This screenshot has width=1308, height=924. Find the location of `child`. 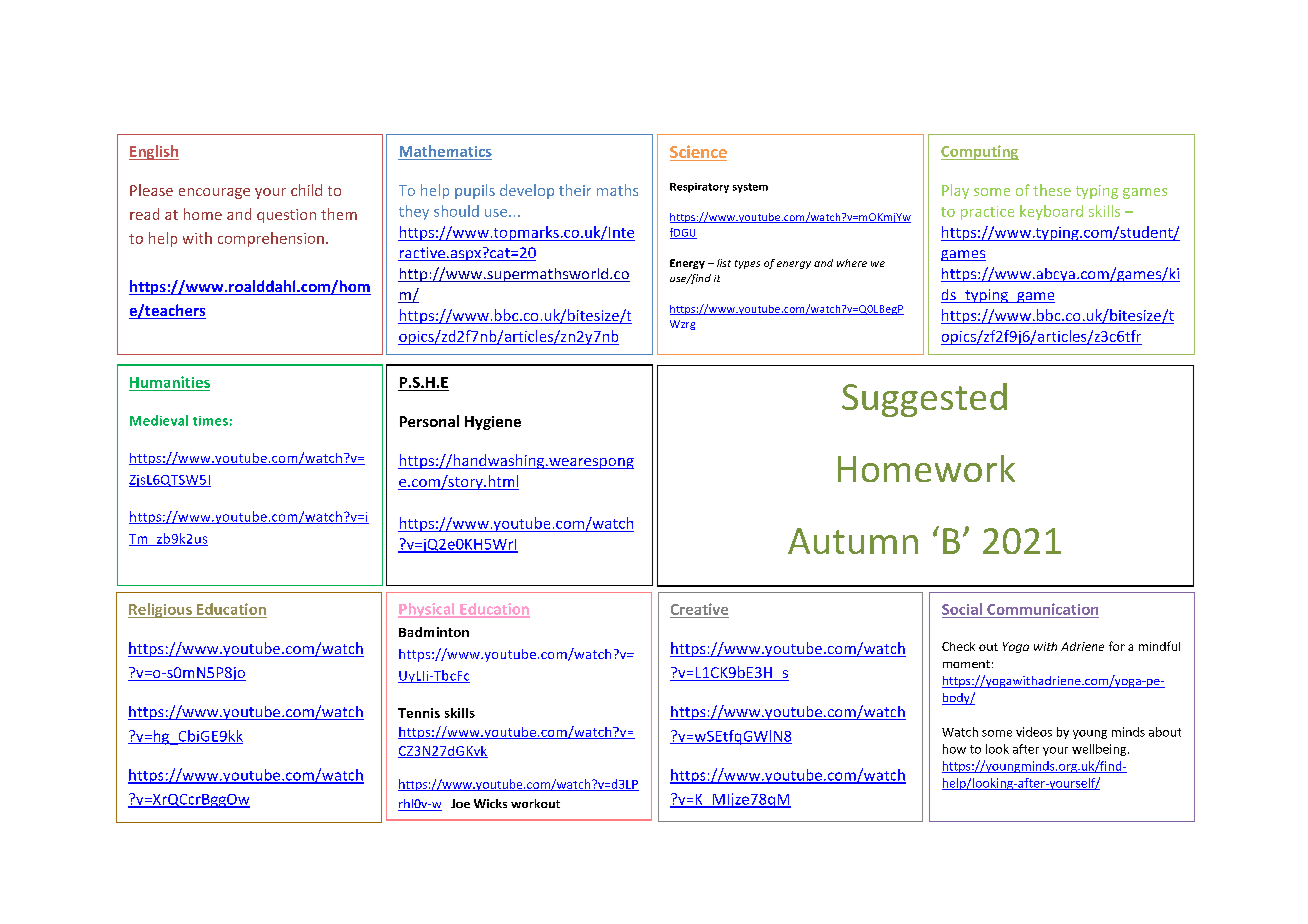

child is located at coordinates (306, 190).
